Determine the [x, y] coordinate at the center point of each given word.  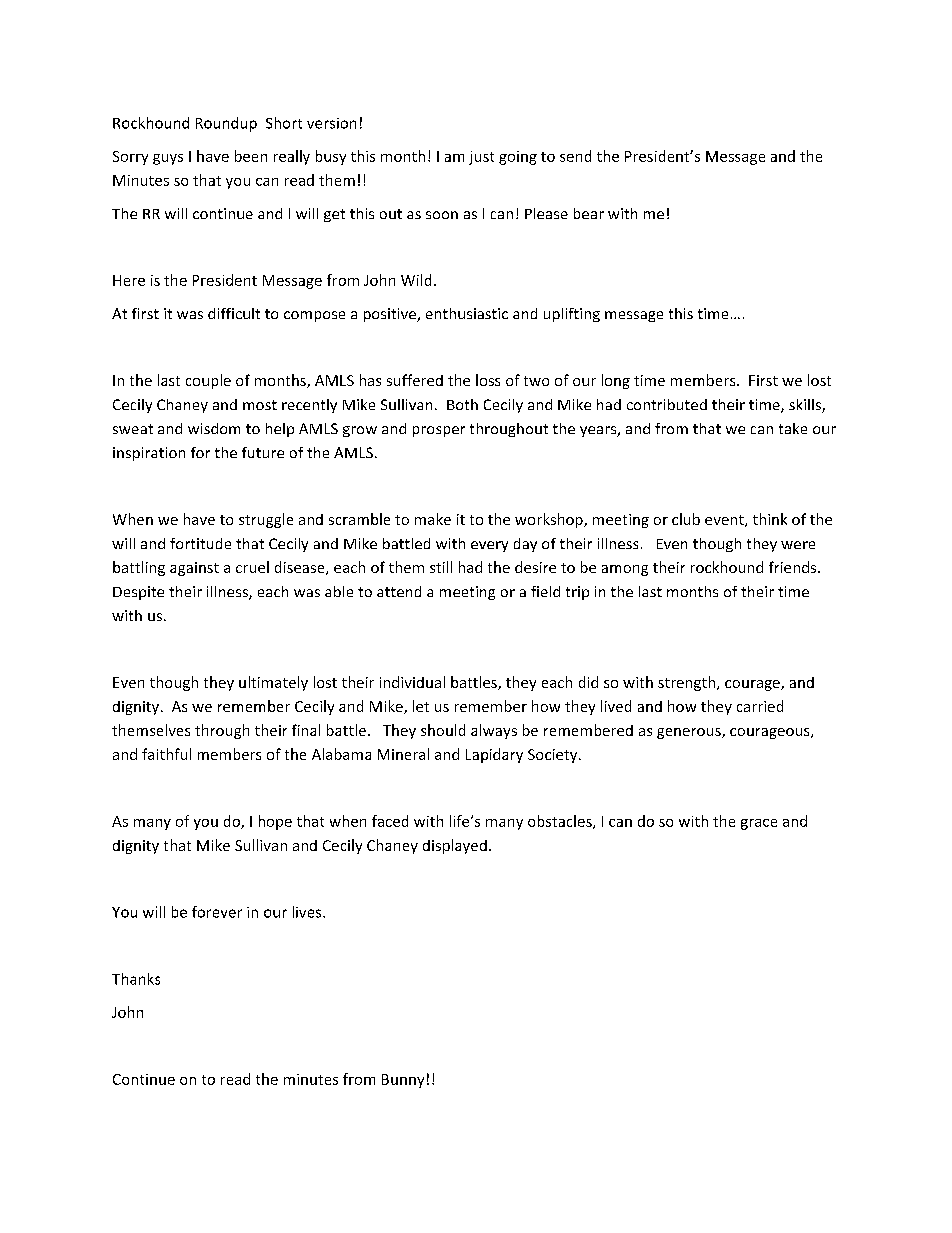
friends [794, 567]
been [251, 156]
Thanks [136, 979]
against [194, 569]
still [441, 567]
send [575, 156]
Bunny [403, 1081]
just [481, 158]
